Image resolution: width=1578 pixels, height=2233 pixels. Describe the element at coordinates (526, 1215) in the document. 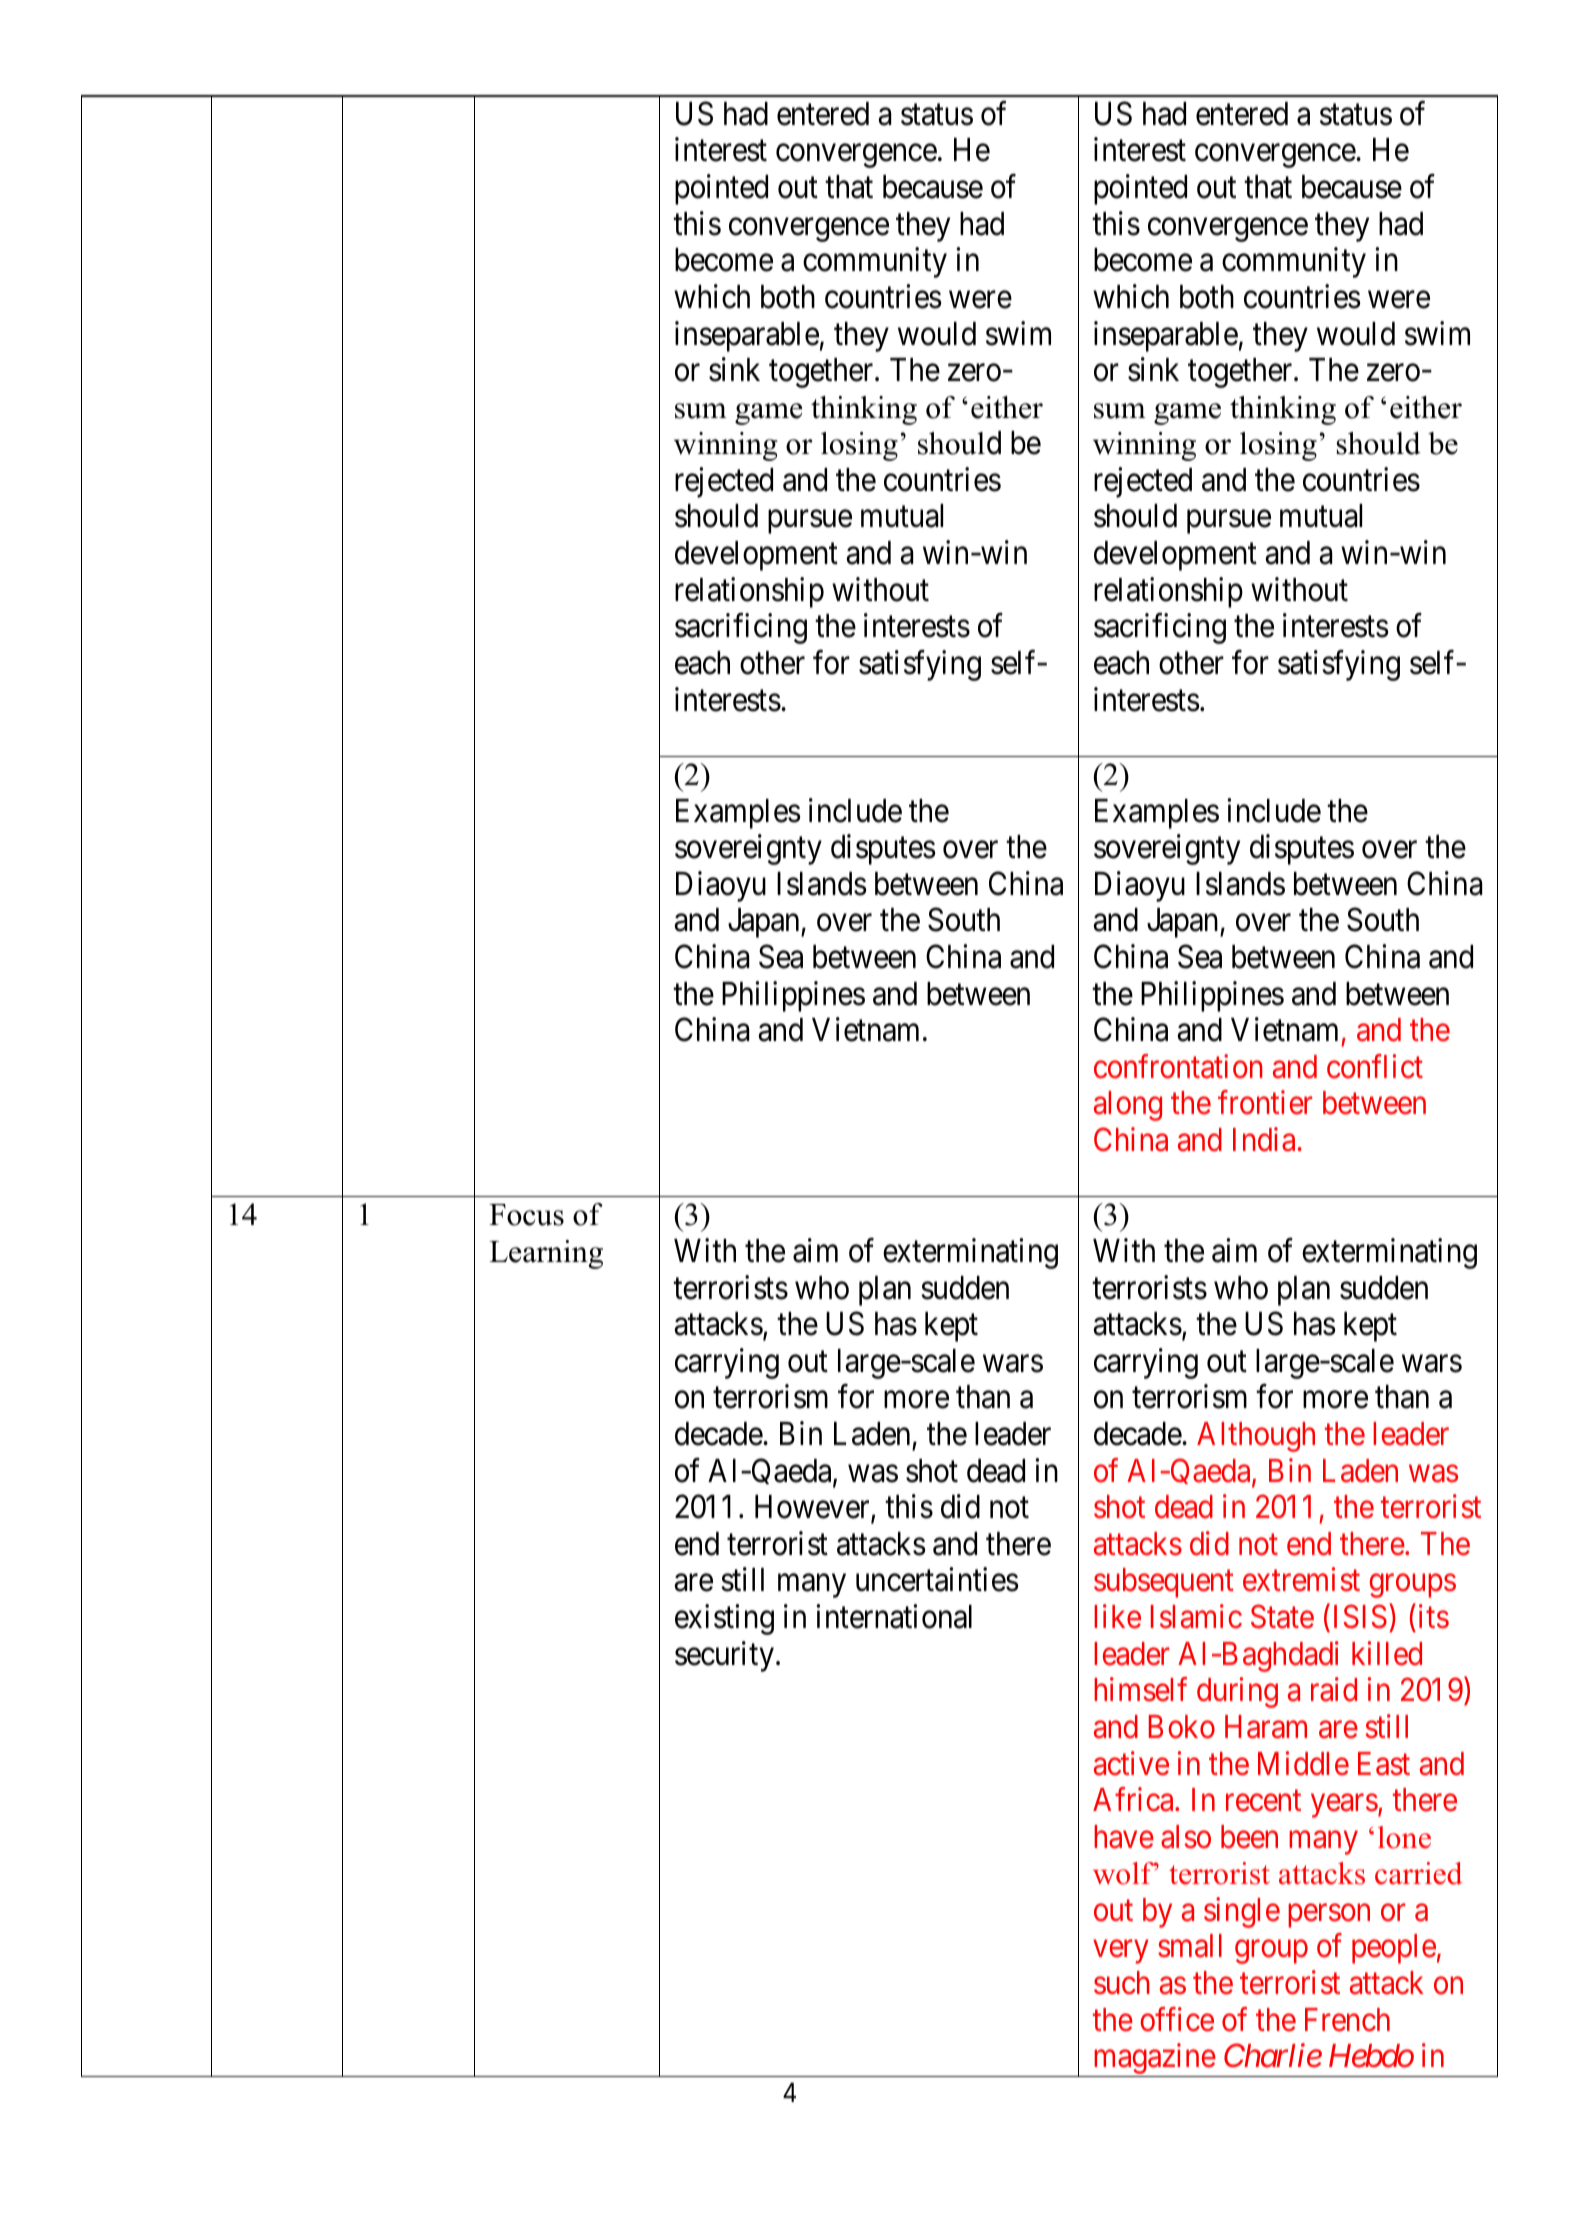

I see `Focus` at that location.
